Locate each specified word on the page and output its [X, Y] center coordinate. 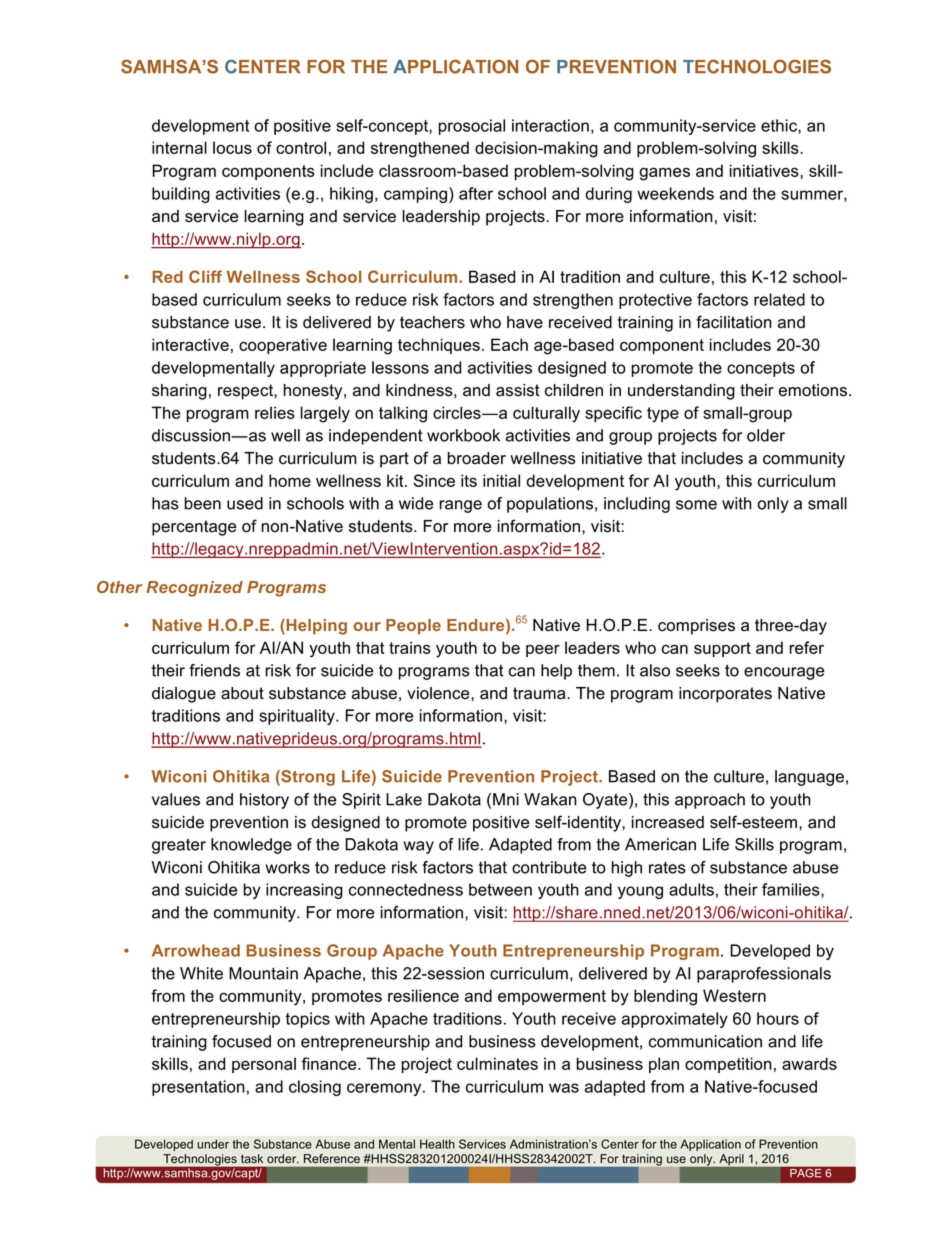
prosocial [472, 127]
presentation [198, 1088]
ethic [780, 125]
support [722, 649]
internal [179, 147]
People [413, 627]
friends [214, 670]
